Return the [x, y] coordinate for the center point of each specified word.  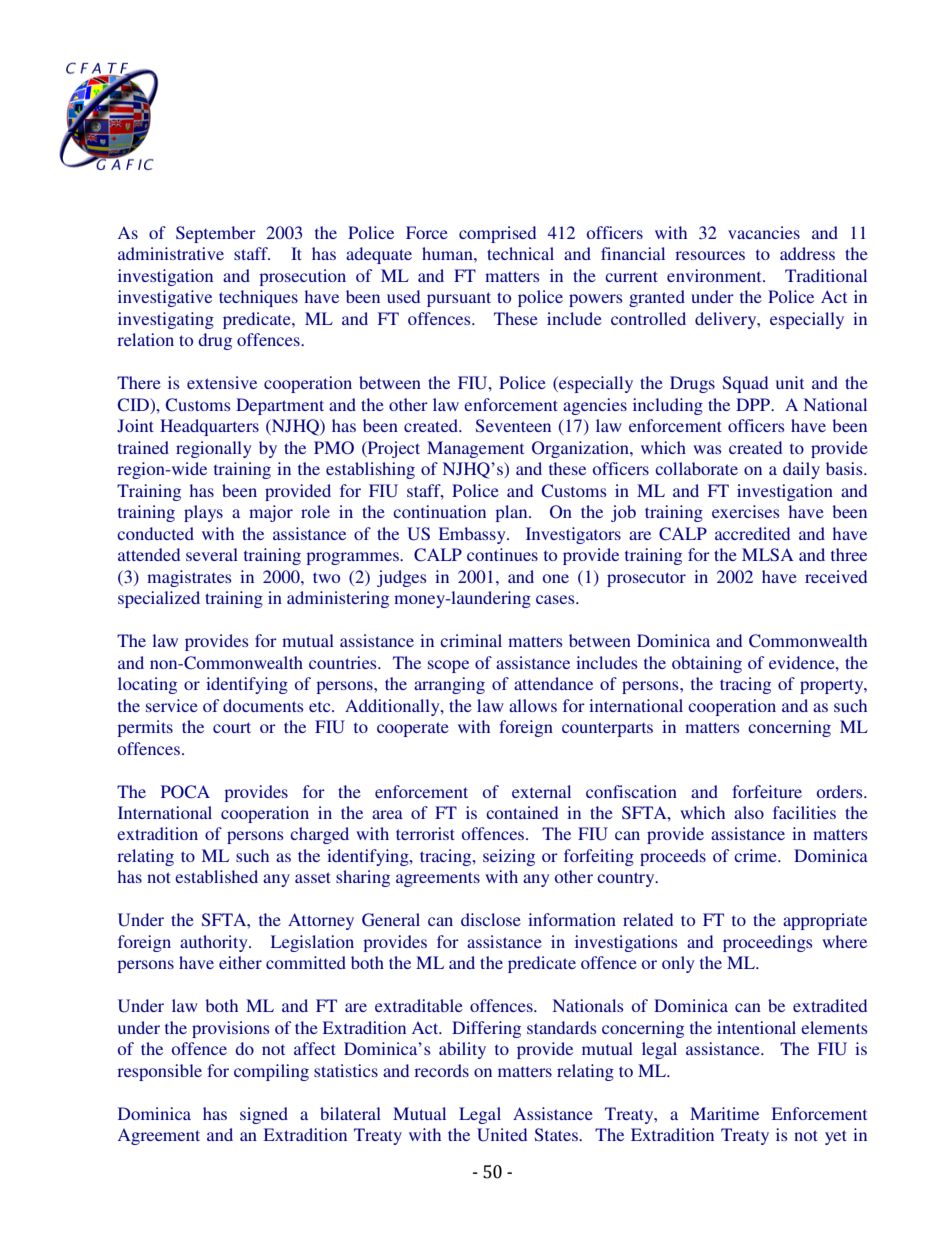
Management [475, 449]
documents [263, 705]
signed [264, 1115]
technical [520, 253]
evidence [803, 662]
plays [203, 513]
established [216, 876]
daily [801, 470]
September [216, 234]
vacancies [764, 232]
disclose [491, 919]
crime [756, 855]
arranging [449, 685]
